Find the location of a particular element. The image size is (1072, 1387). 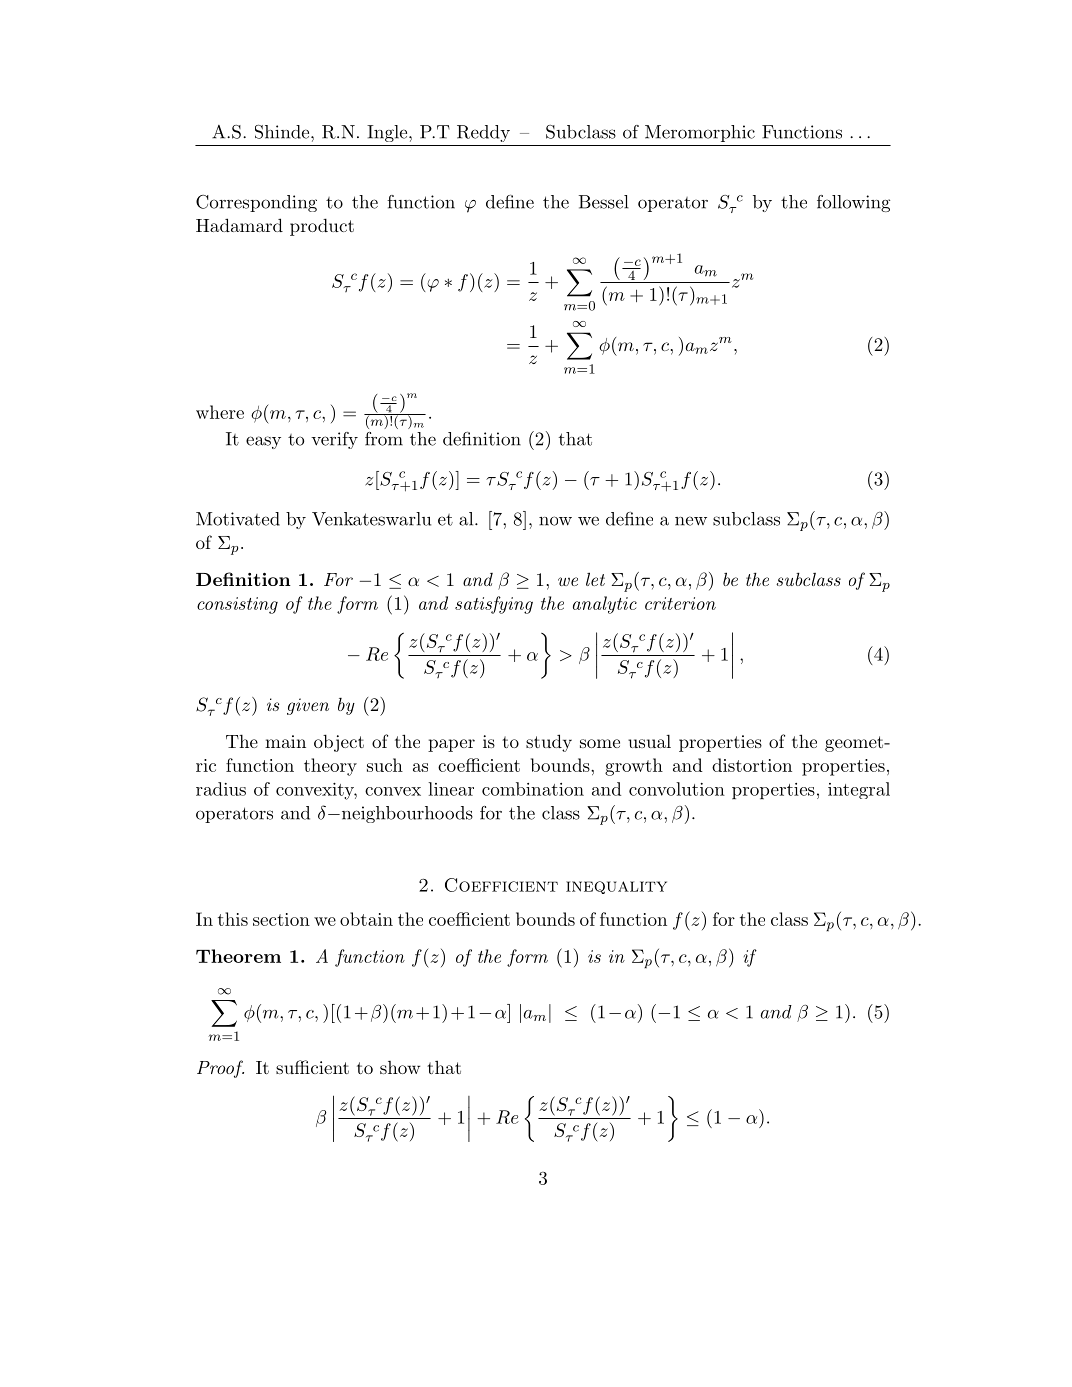

satisfying is located at coordinates (494, 605).
